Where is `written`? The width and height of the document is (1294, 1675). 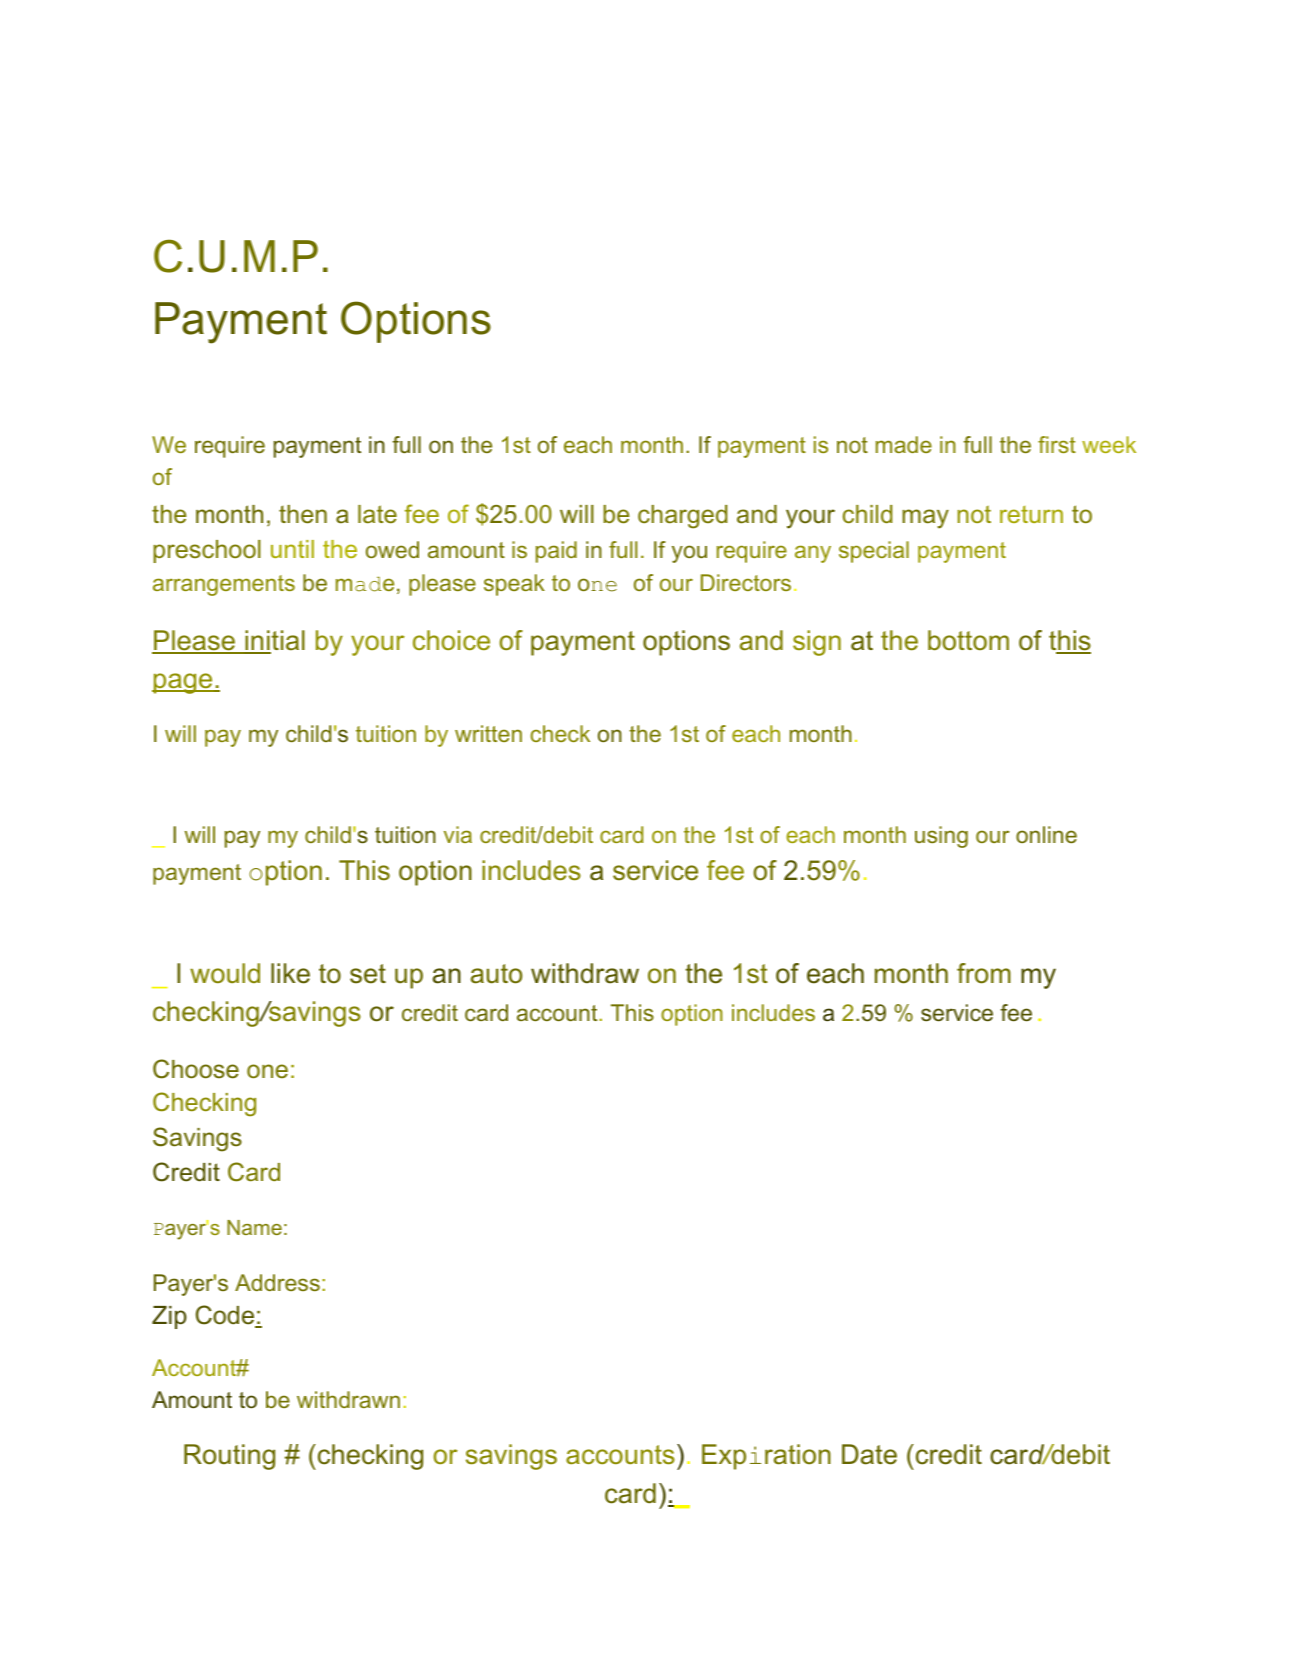
written is located at coordinates (488, 733).
